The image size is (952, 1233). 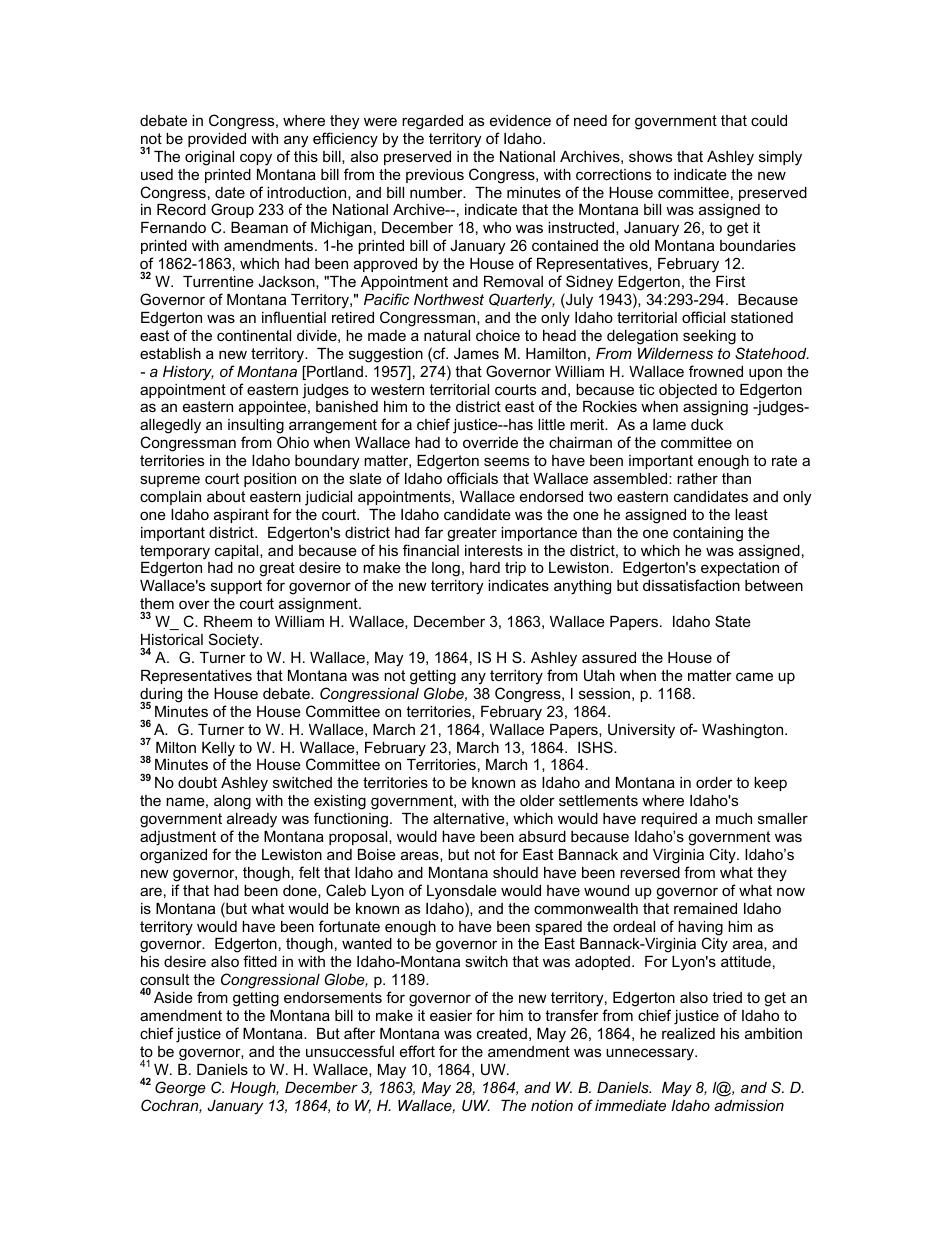 What do you see at coordinates (435, 176) in the page?
I see `previous` at bounding box center [435, 176].
